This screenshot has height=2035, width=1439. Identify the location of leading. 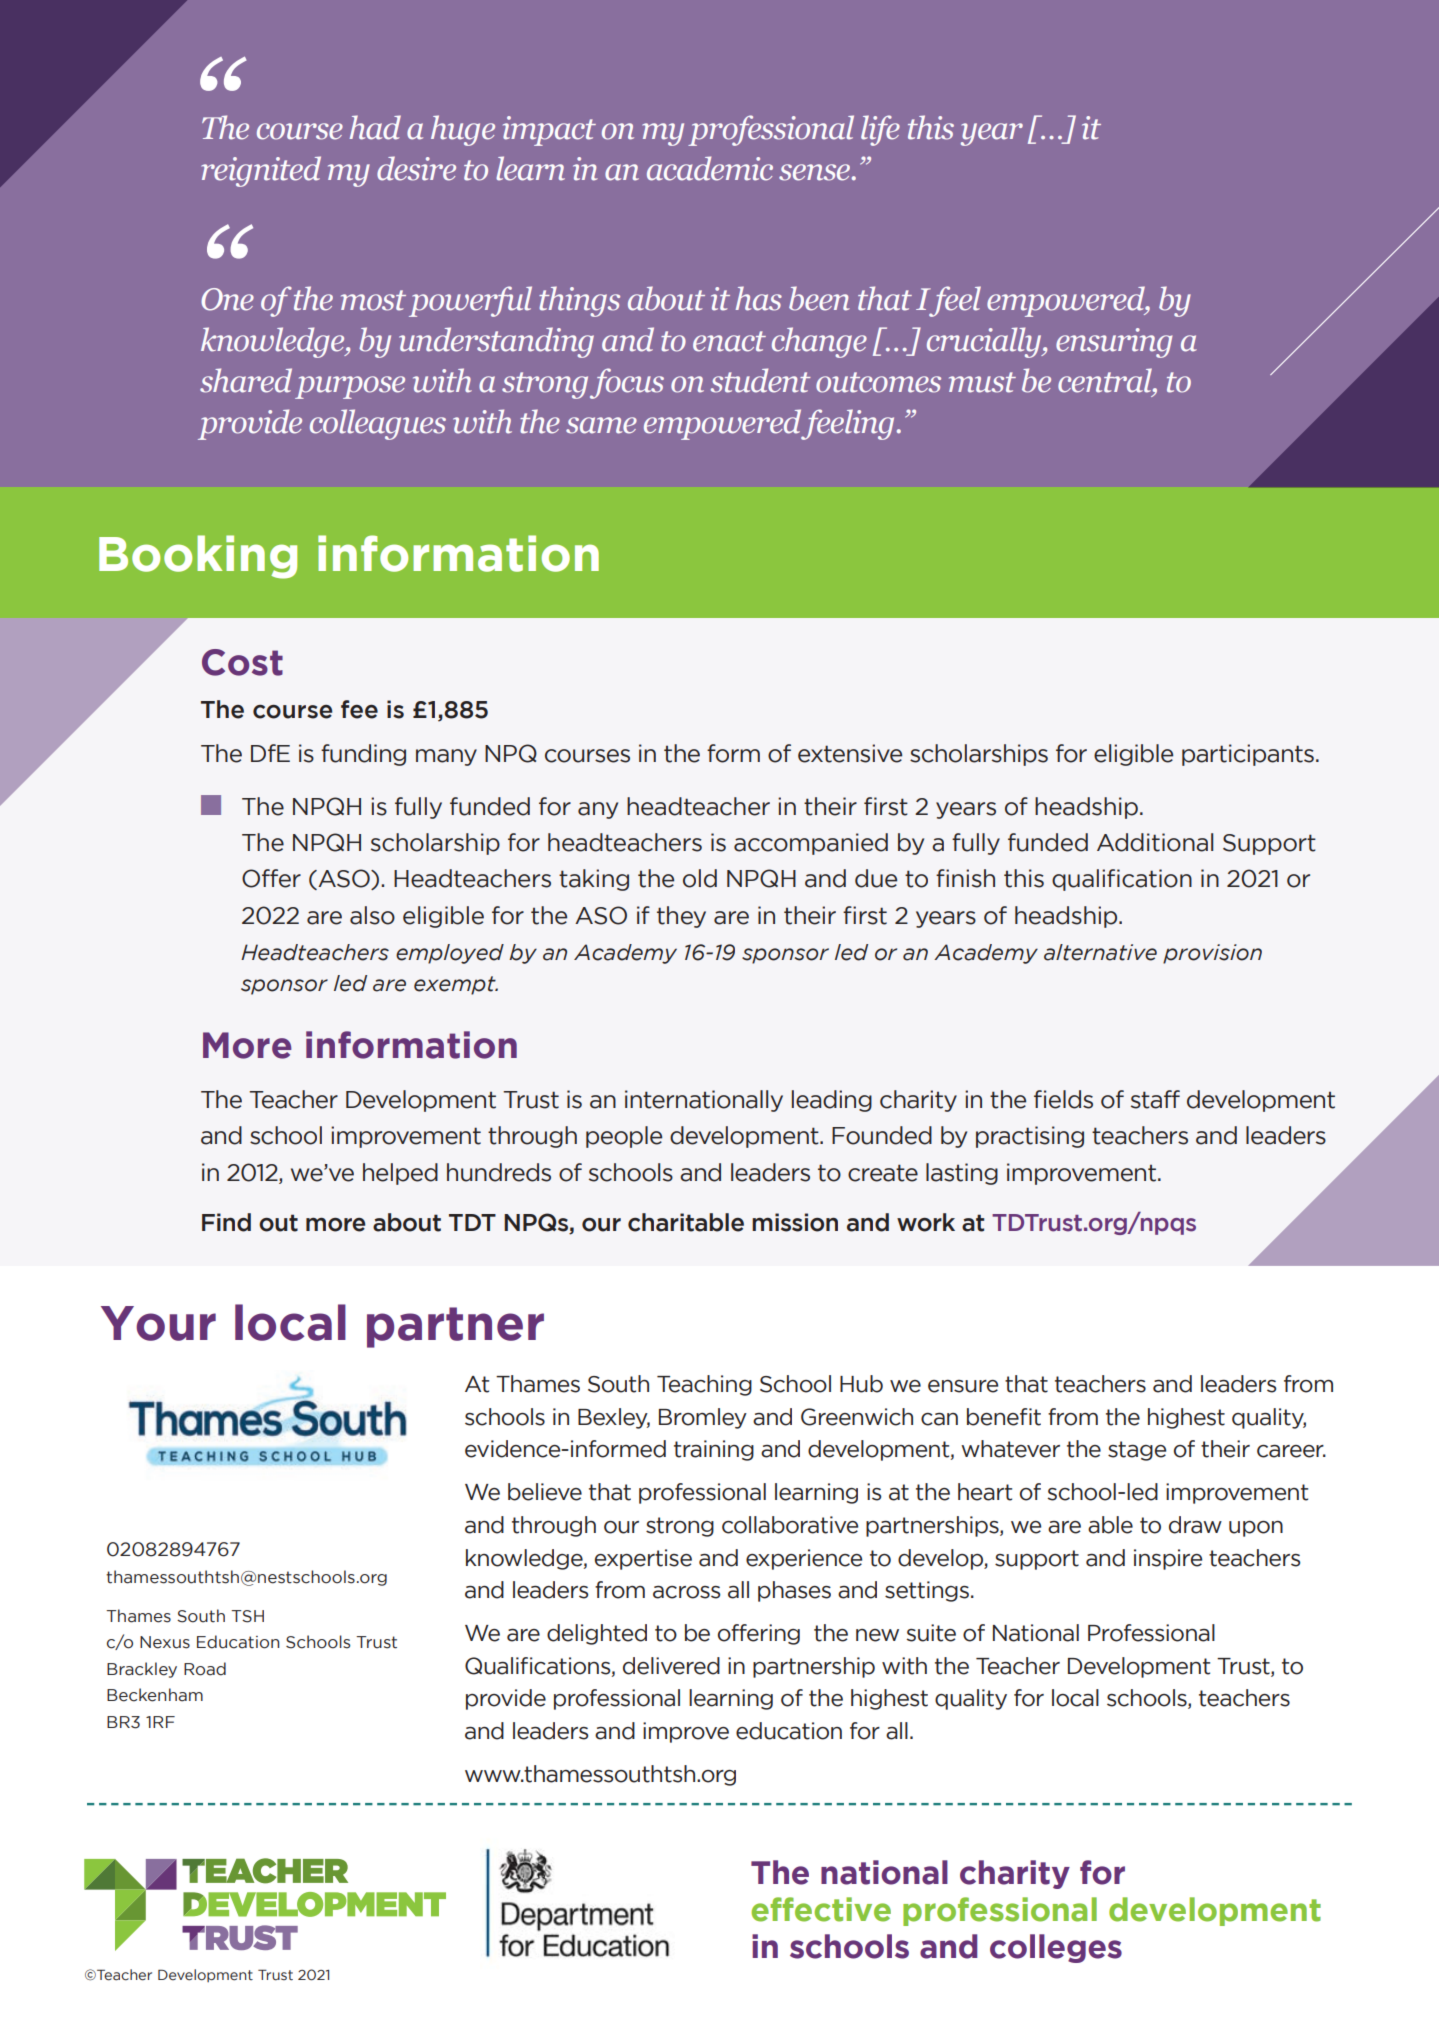
(832, 1101).
